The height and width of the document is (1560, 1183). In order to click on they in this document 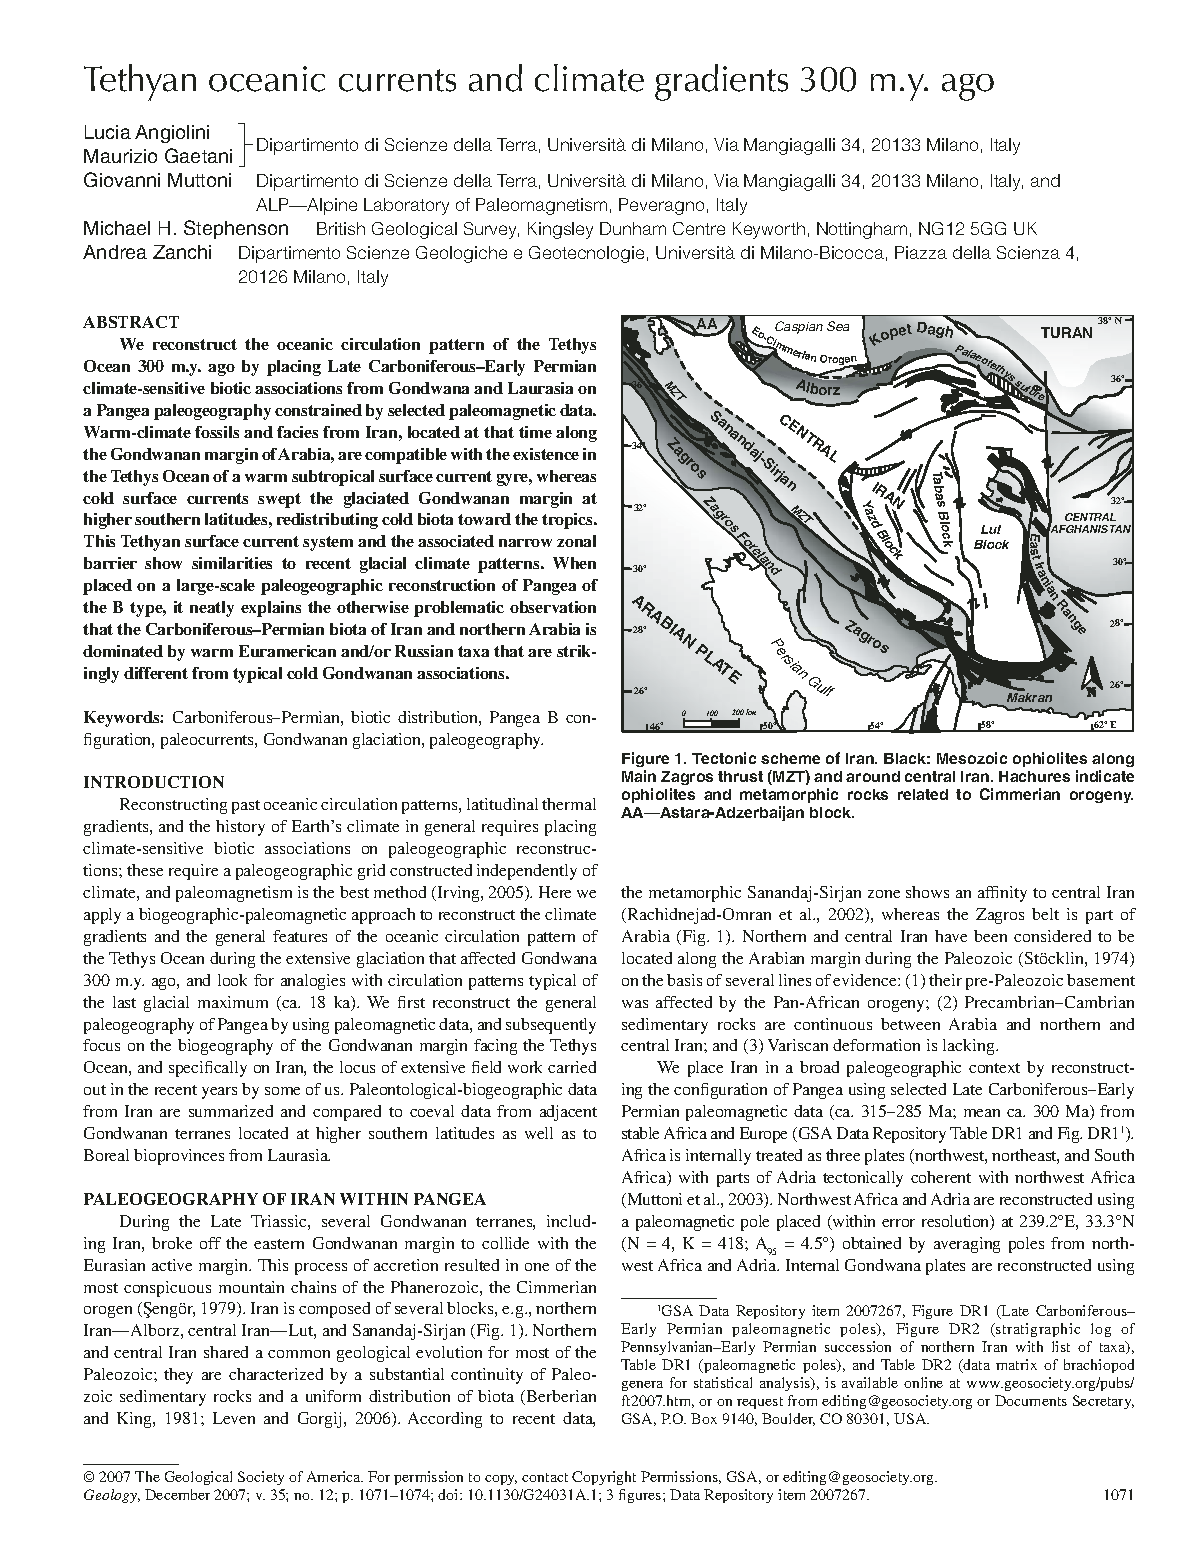, I will do `click(178, 1376)`.
